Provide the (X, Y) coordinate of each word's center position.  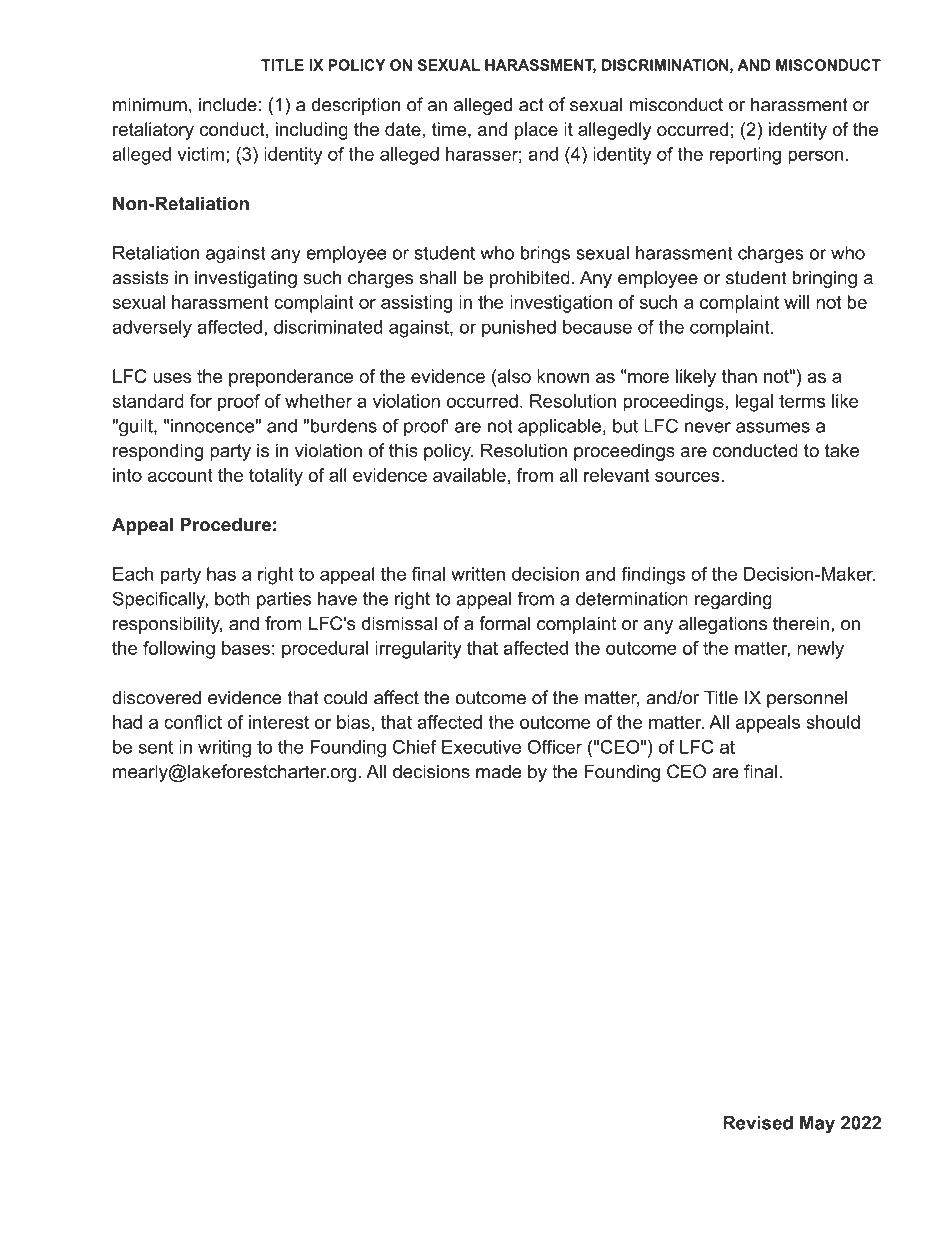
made (499, 771)
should (833, 722)
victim (201, 154)
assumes (773, 427)
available (469, 475)
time (449, 129)
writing (224, 749)
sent (156, 747)
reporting (745, 156)
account (180, 475)
